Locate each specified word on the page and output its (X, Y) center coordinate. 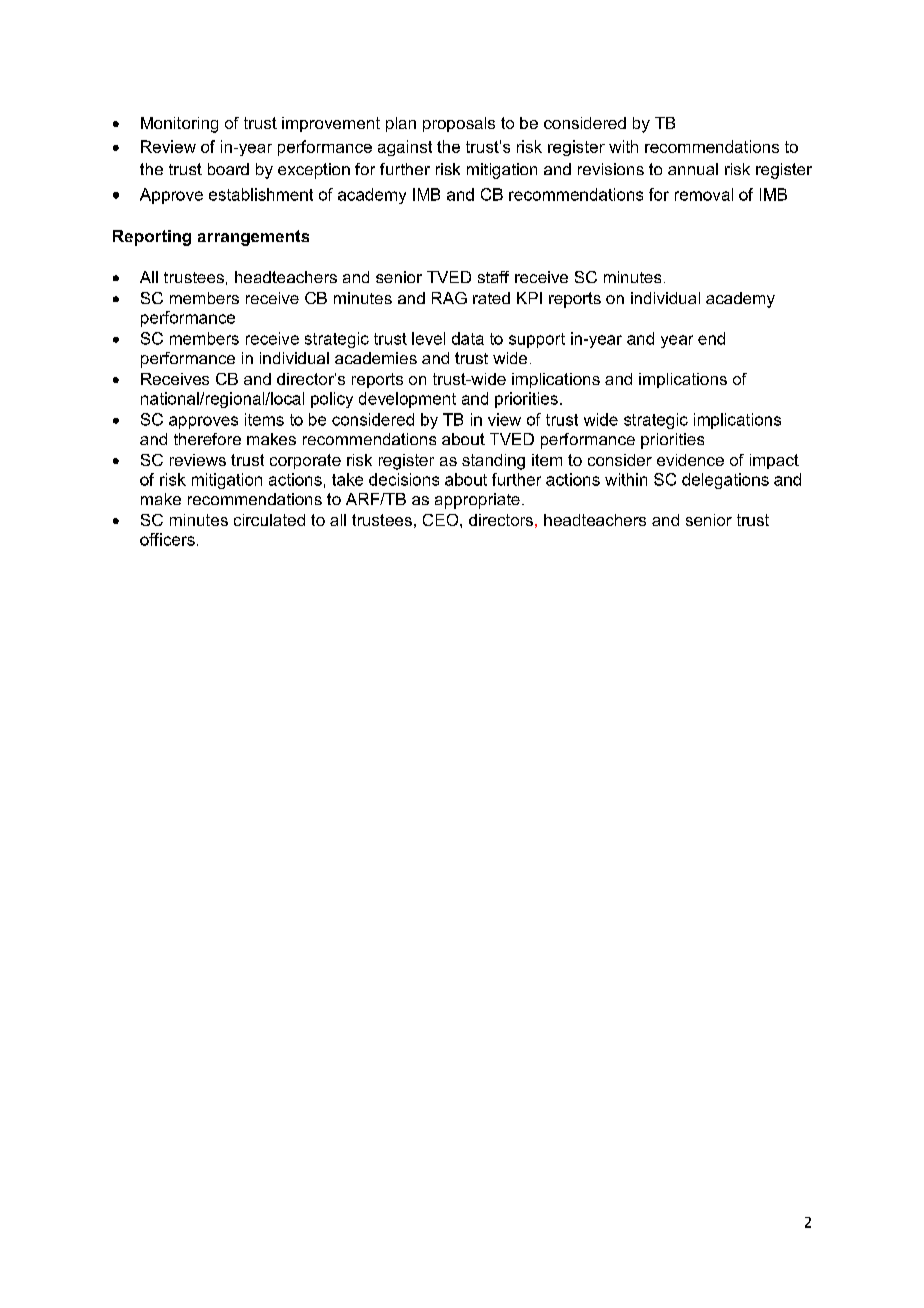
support (537, 340)
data (468, 338)
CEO (442, 520)
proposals (459, 124)
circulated (269, 520)
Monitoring (179, 125)
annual (693, 169)
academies (376, 358)
